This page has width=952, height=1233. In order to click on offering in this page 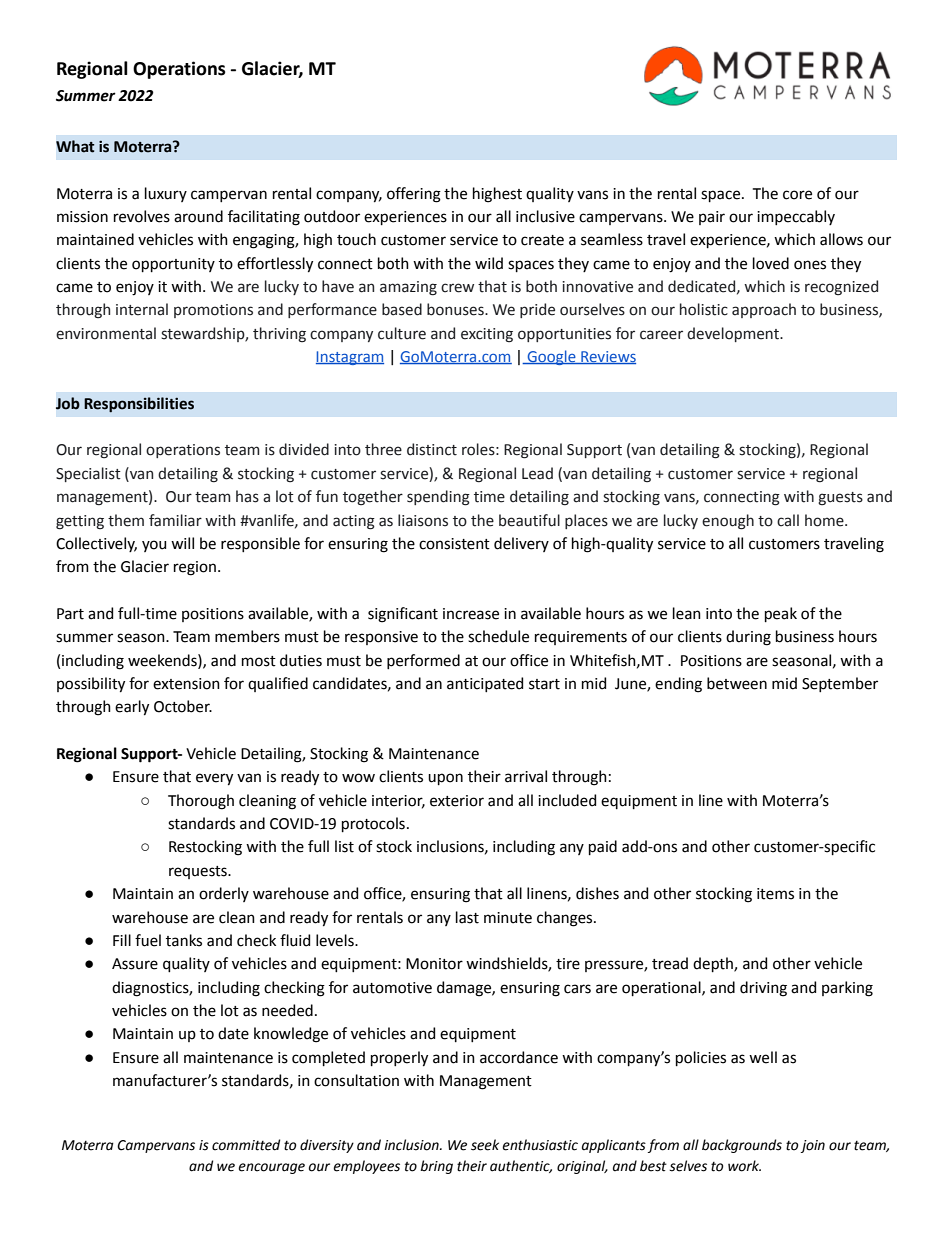, I will do `click(414, 195)`.
